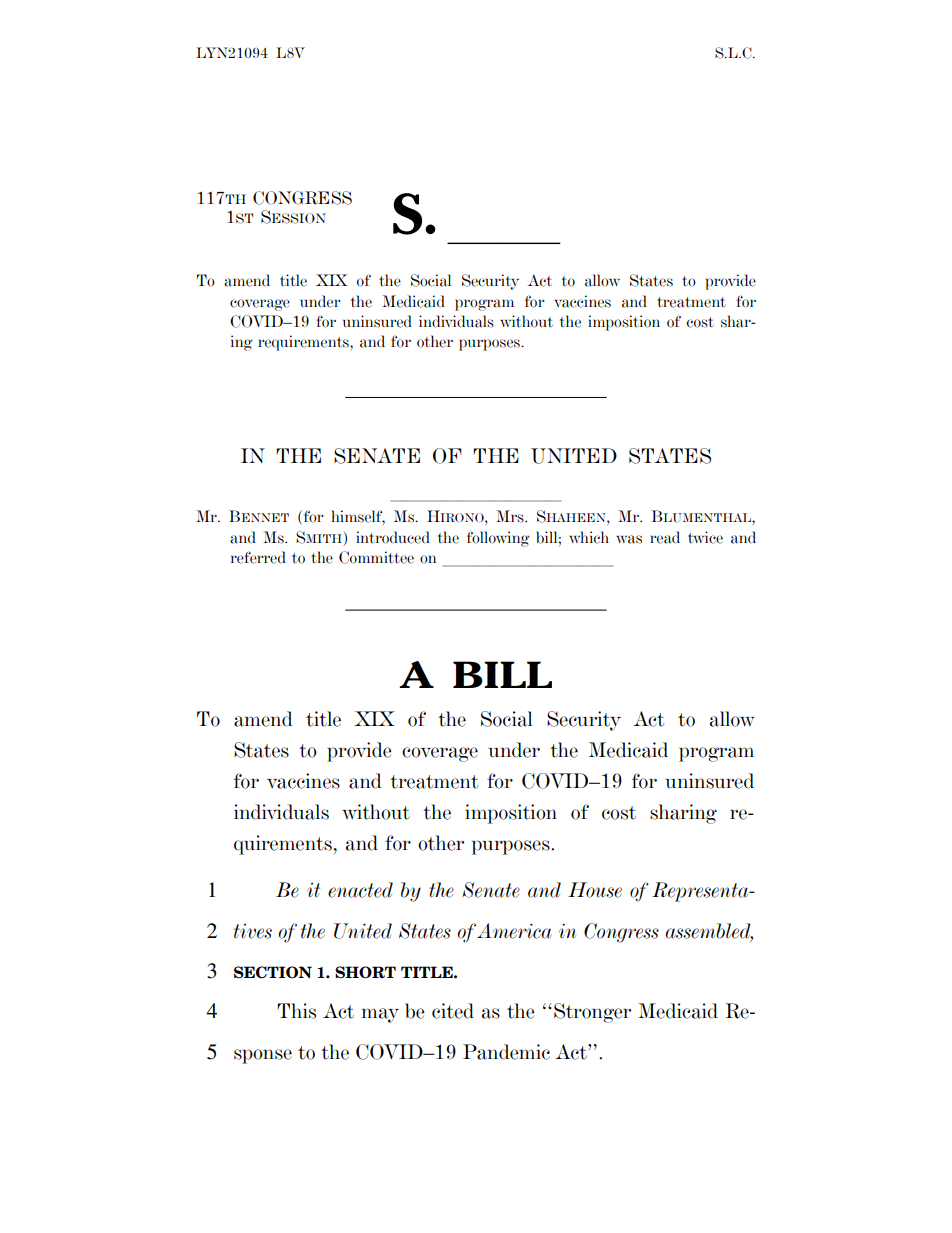 This document has height=1233, width=952. Describe the element at coordinates (665, 537) in the document. I see `read` at that location.
